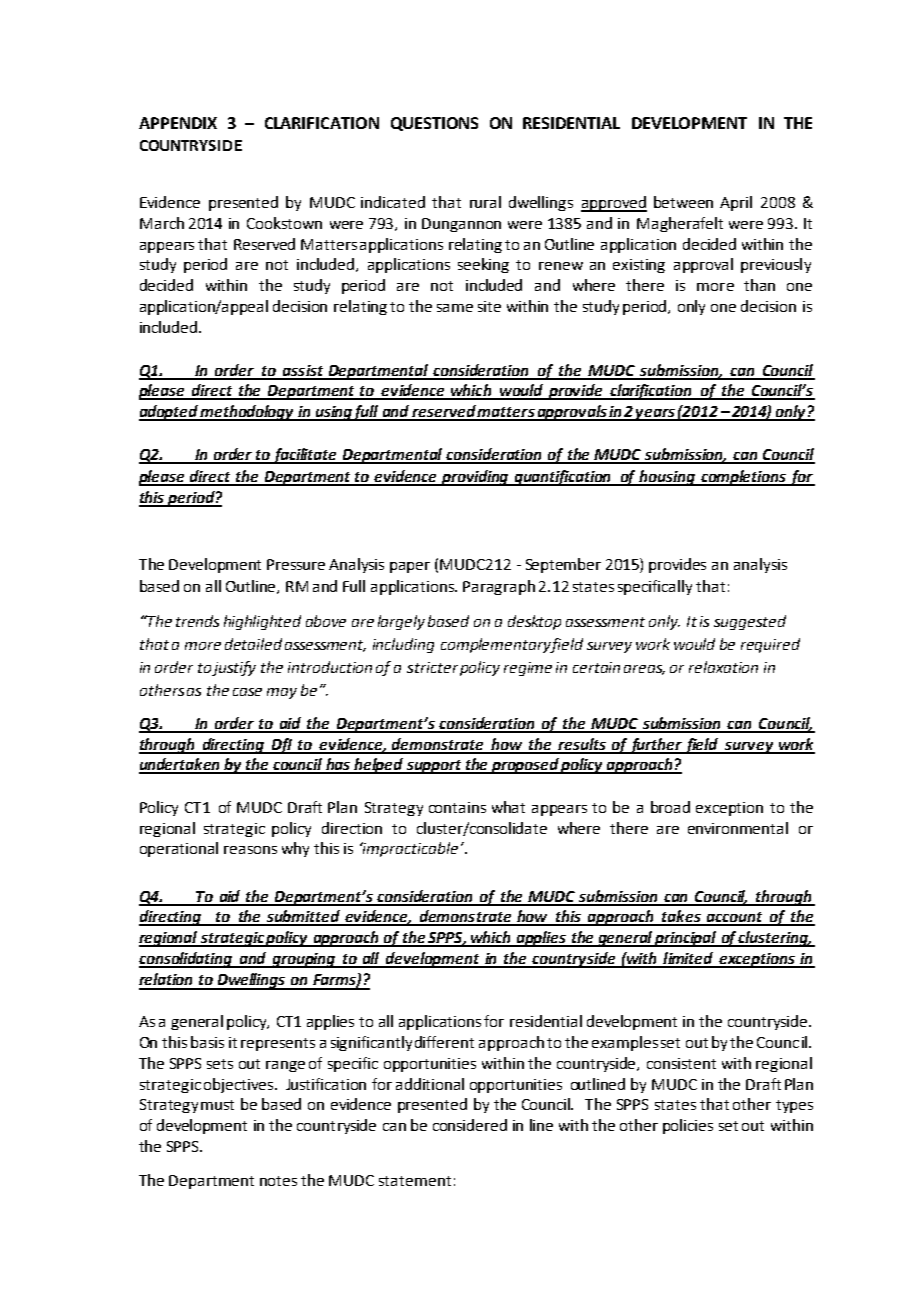 This page has height=1309, width=924. I want to click on APPENDIX, so click(178, 123).
